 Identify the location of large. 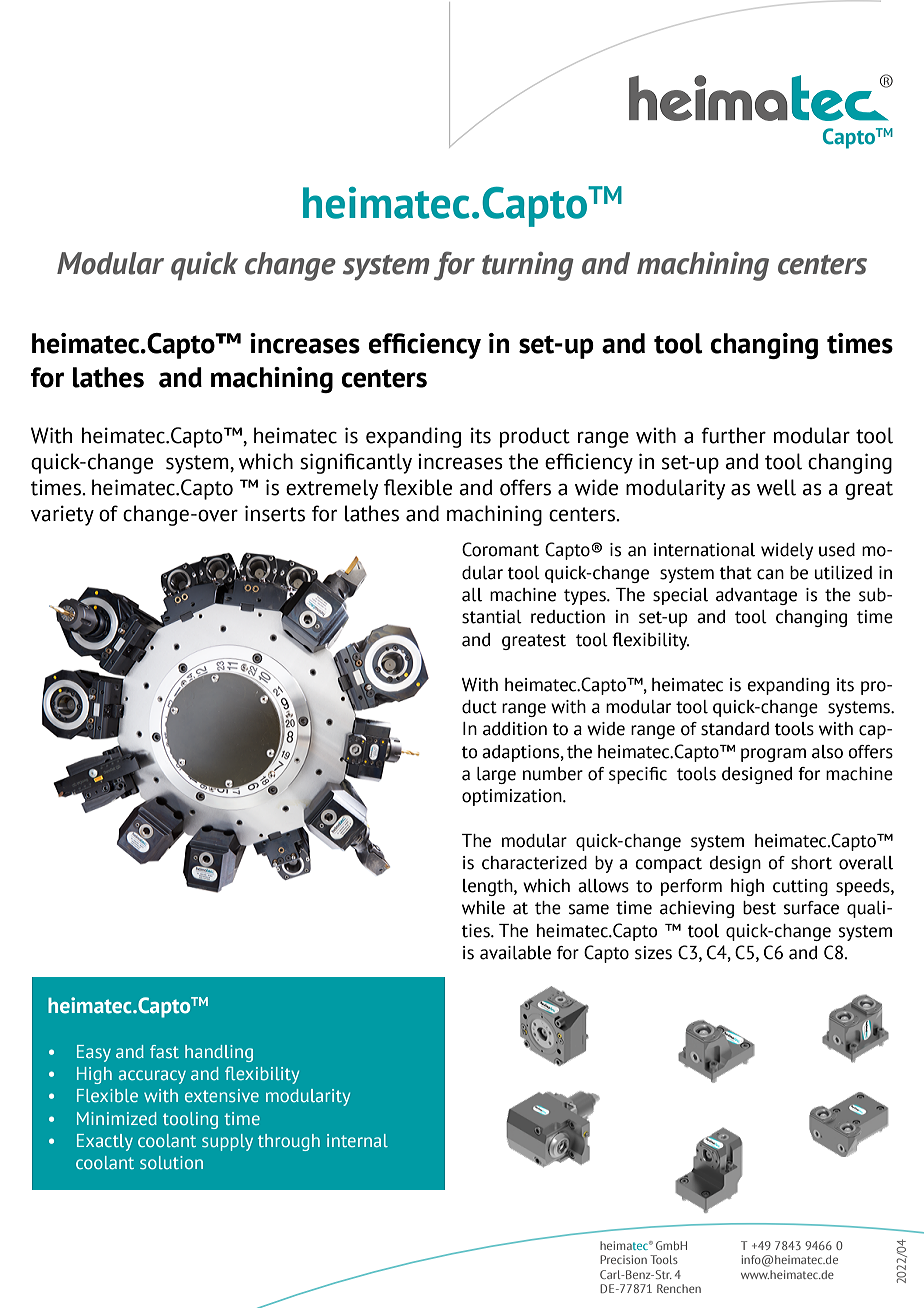
(496, 775).
